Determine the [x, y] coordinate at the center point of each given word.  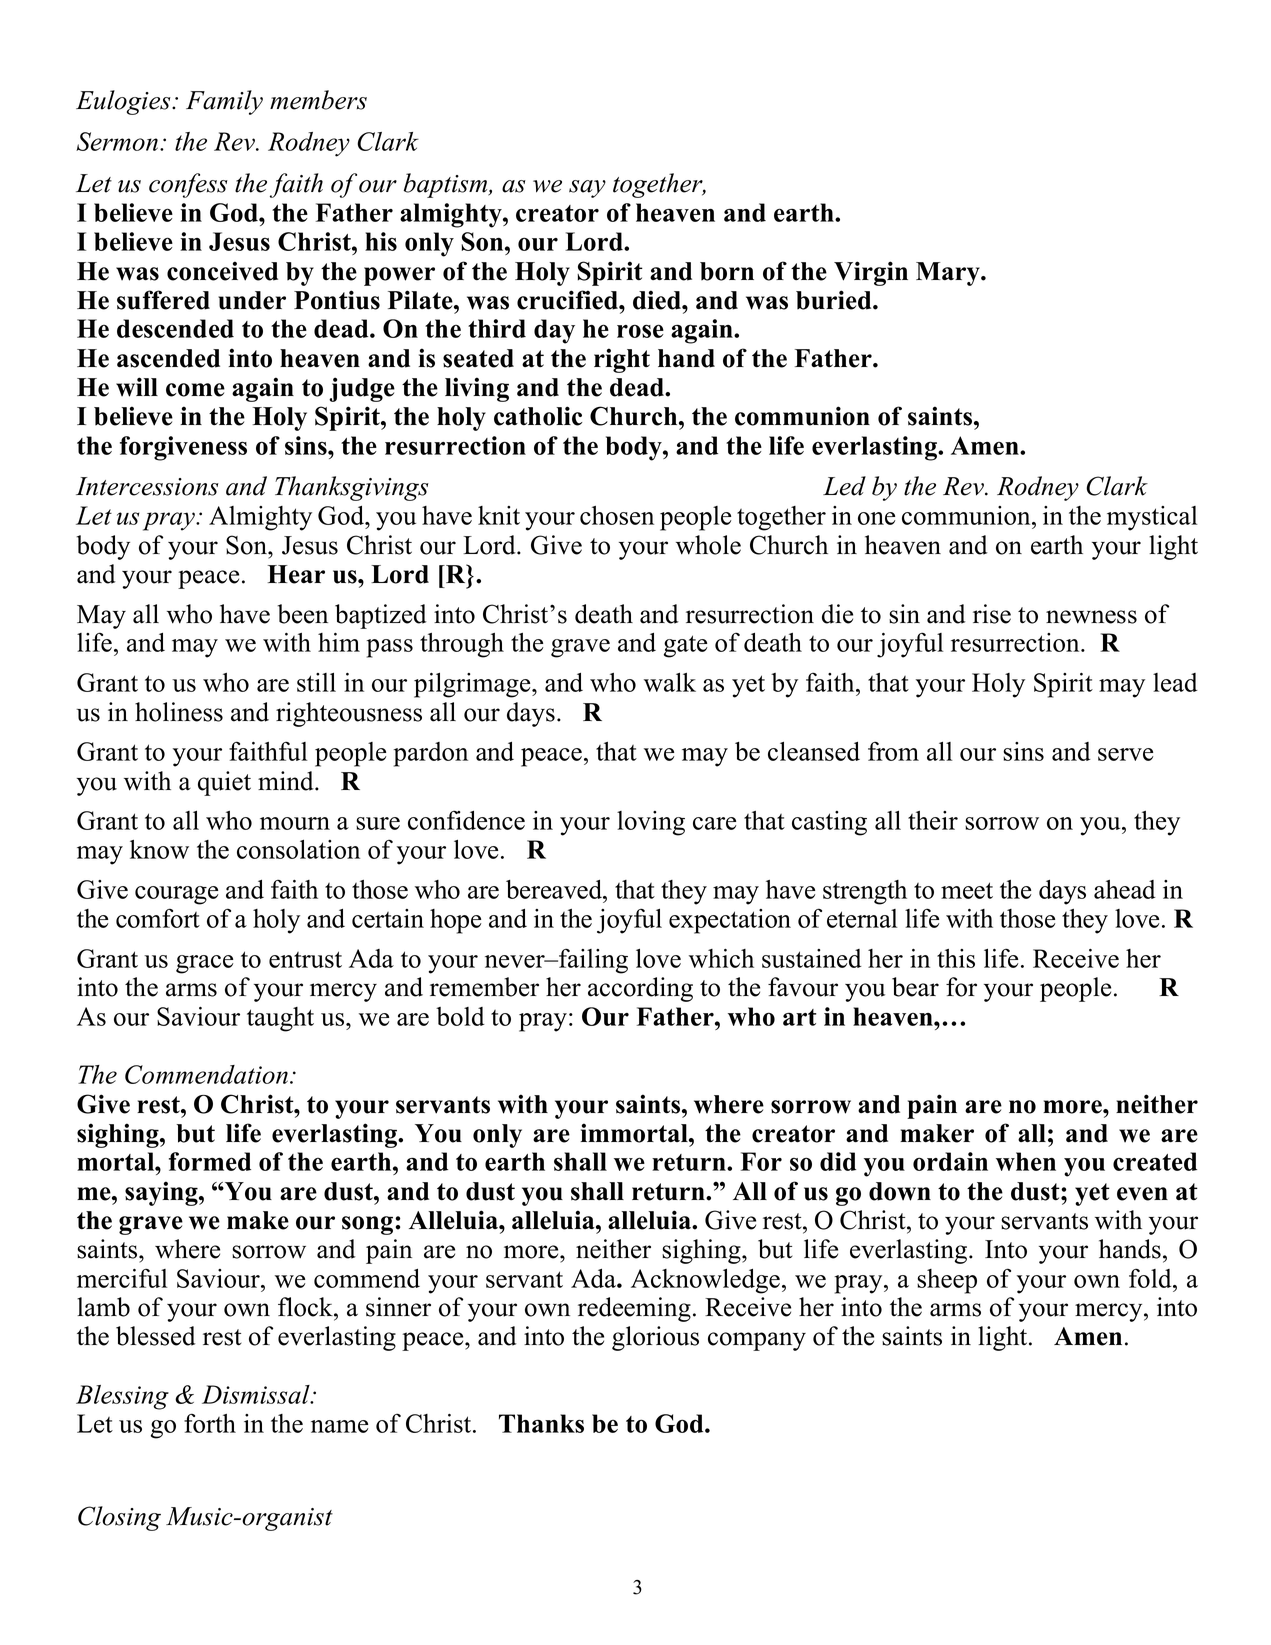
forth [210, 1423]
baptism [447, 185]
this [956, 958]
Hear [296, 574]
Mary [949, 274]
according [640, 989]
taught [280, 1019]
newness [1091, 617]
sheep [947, 1281]
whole [708, 545]
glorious [655, 1338]
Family [224, 102]
